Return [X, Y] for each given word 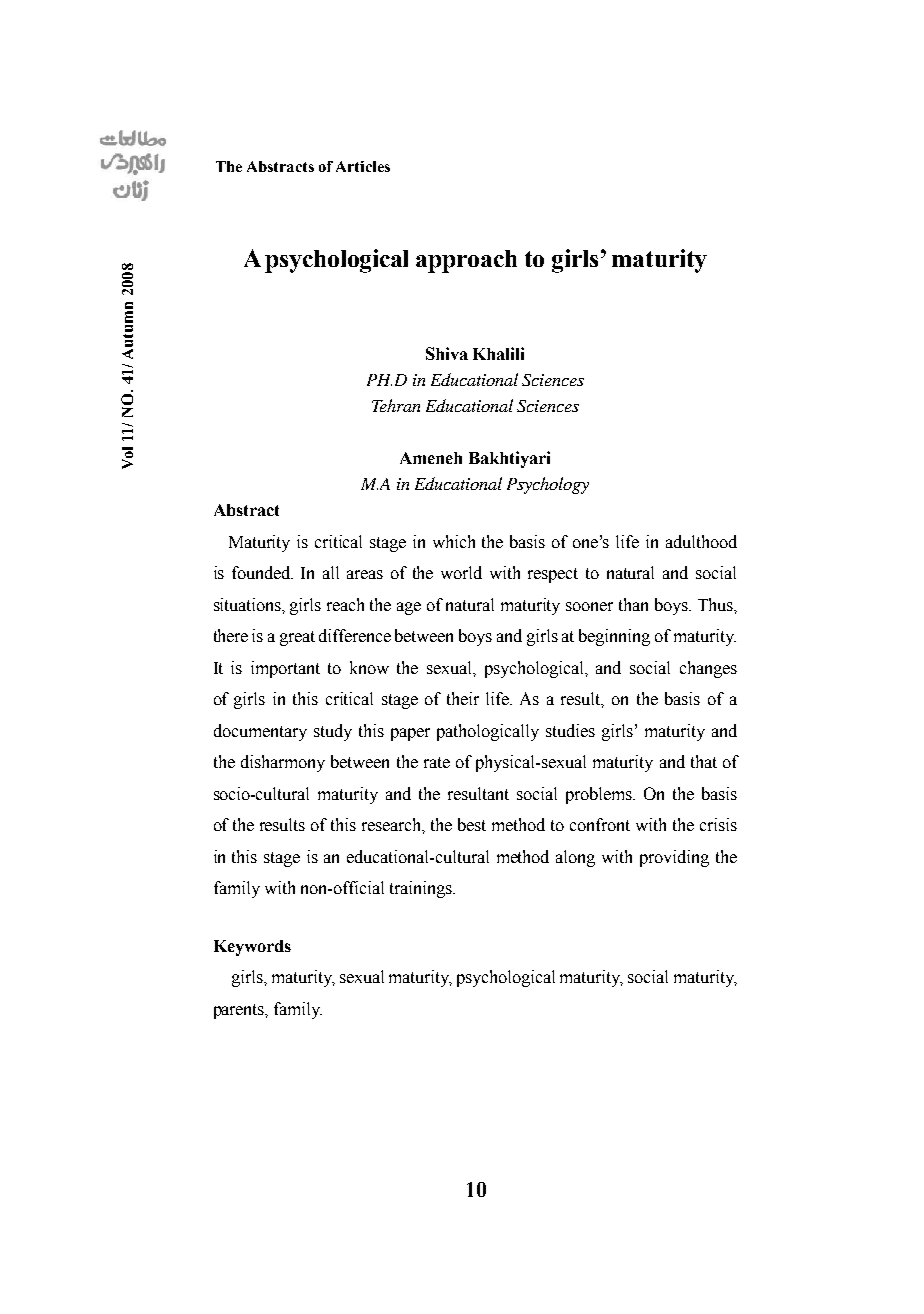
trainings [422, 889]
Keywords [252, 948]
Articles [363, 166]
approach [466, 261]
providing [674, 858]
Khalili [498, 353]
